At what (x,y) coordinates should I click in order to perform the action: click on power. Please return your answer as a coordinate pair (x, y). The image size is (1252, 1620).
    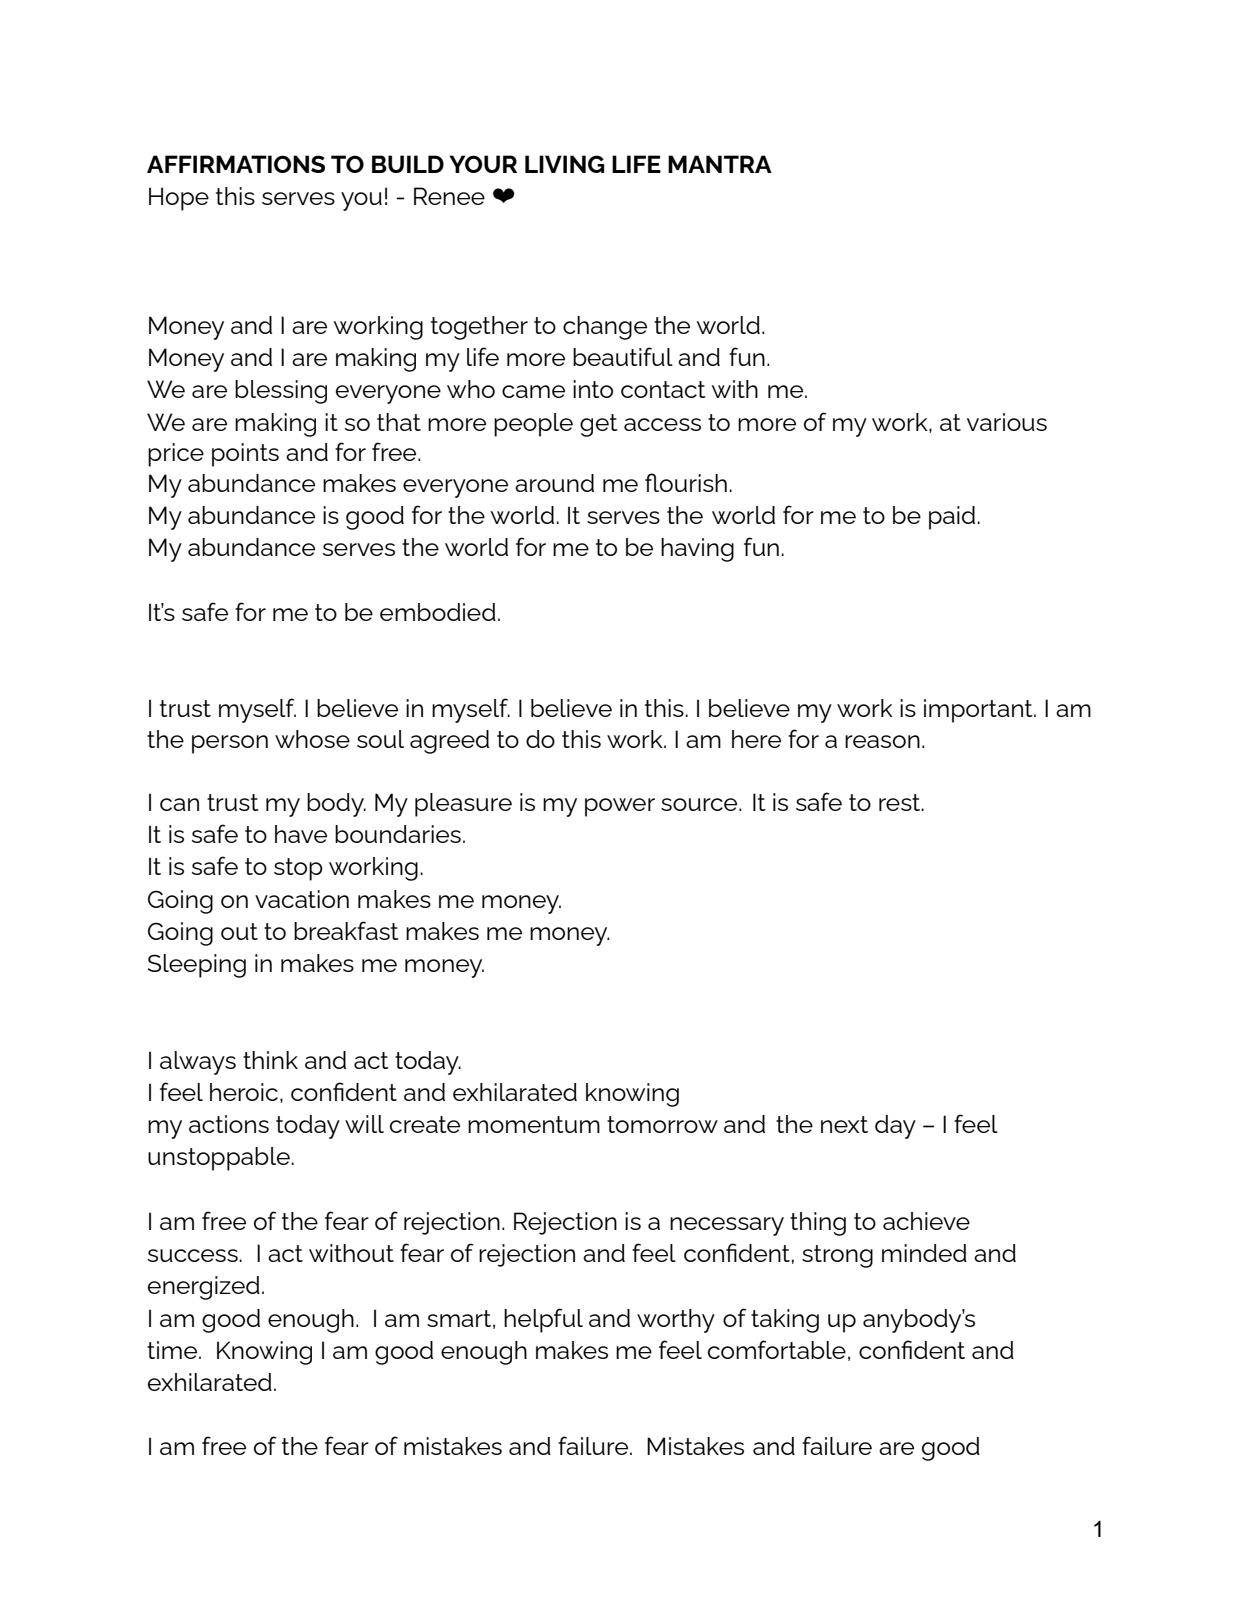
    Looking at the image, I should click on (620, 807).
